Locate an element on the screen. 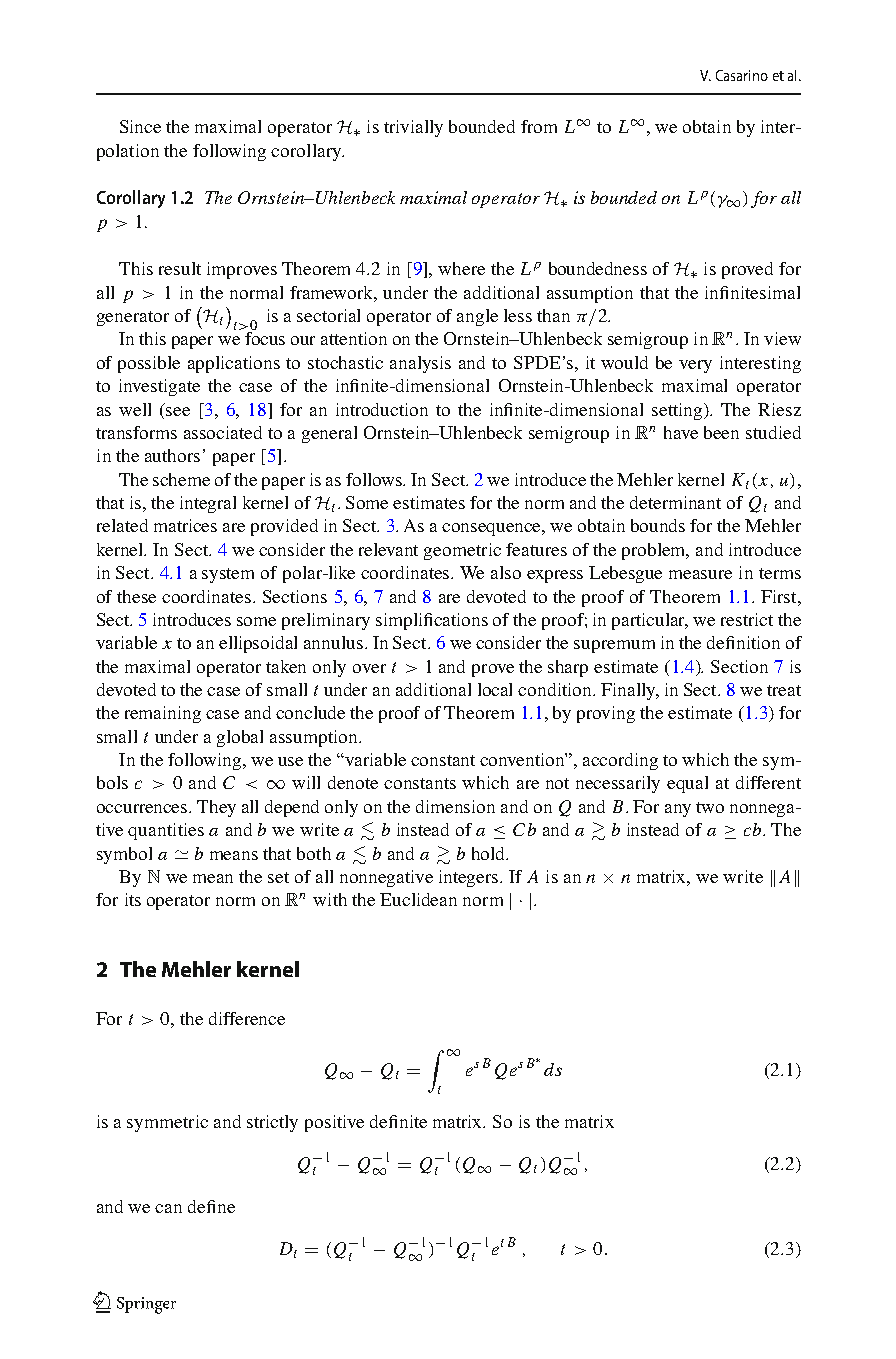  They is located at coordinates (216, 808).
